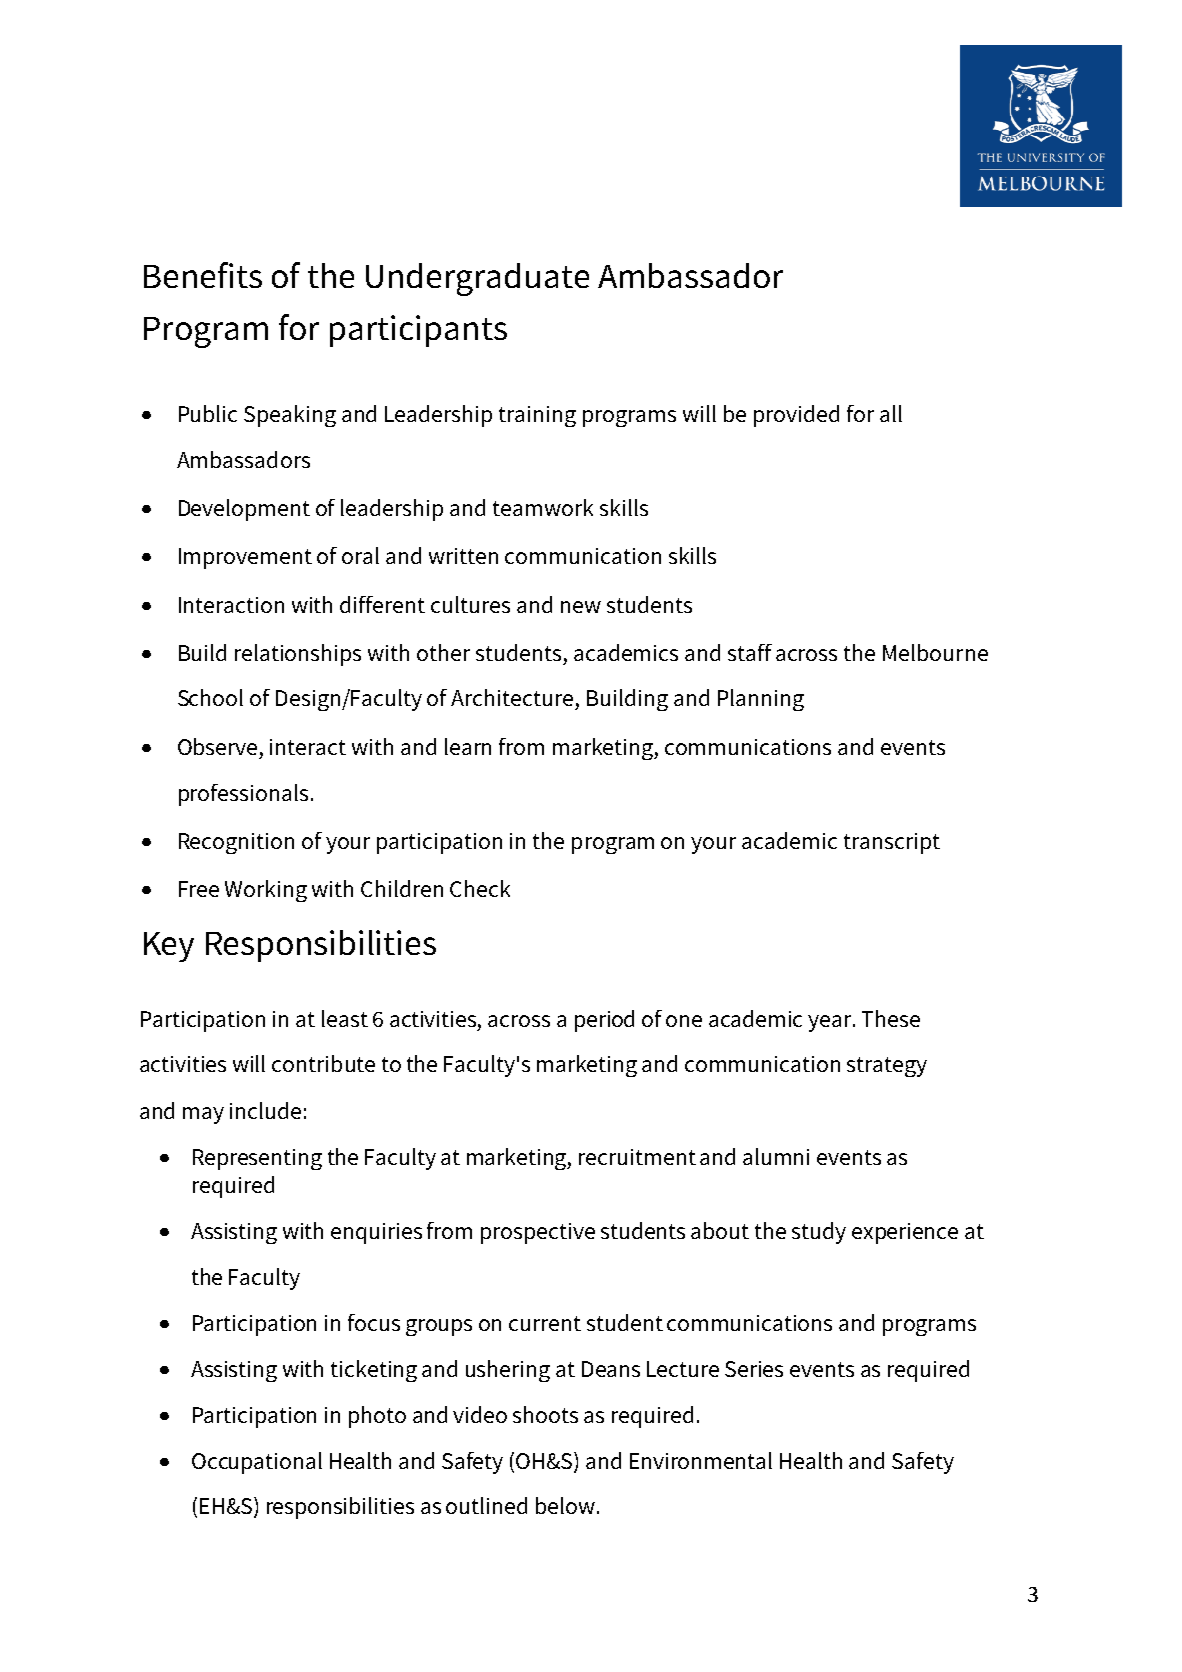  Describe the element at coordinates (891, 413) in the image. I see `all` at that location.
